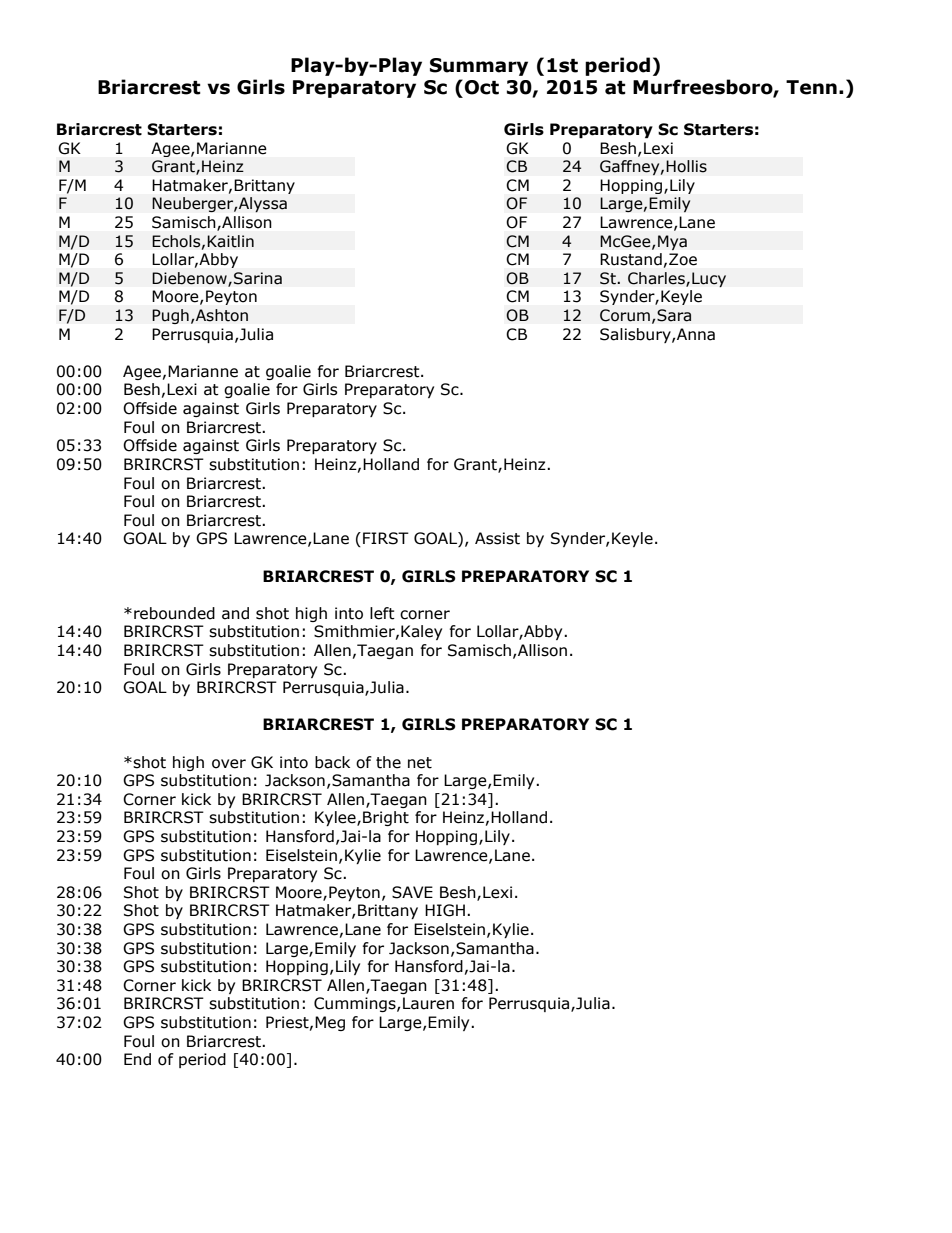  What do you see at coordinates (412, 892) in the image?
I see `SAVE` at bounding box center [412, 892].
